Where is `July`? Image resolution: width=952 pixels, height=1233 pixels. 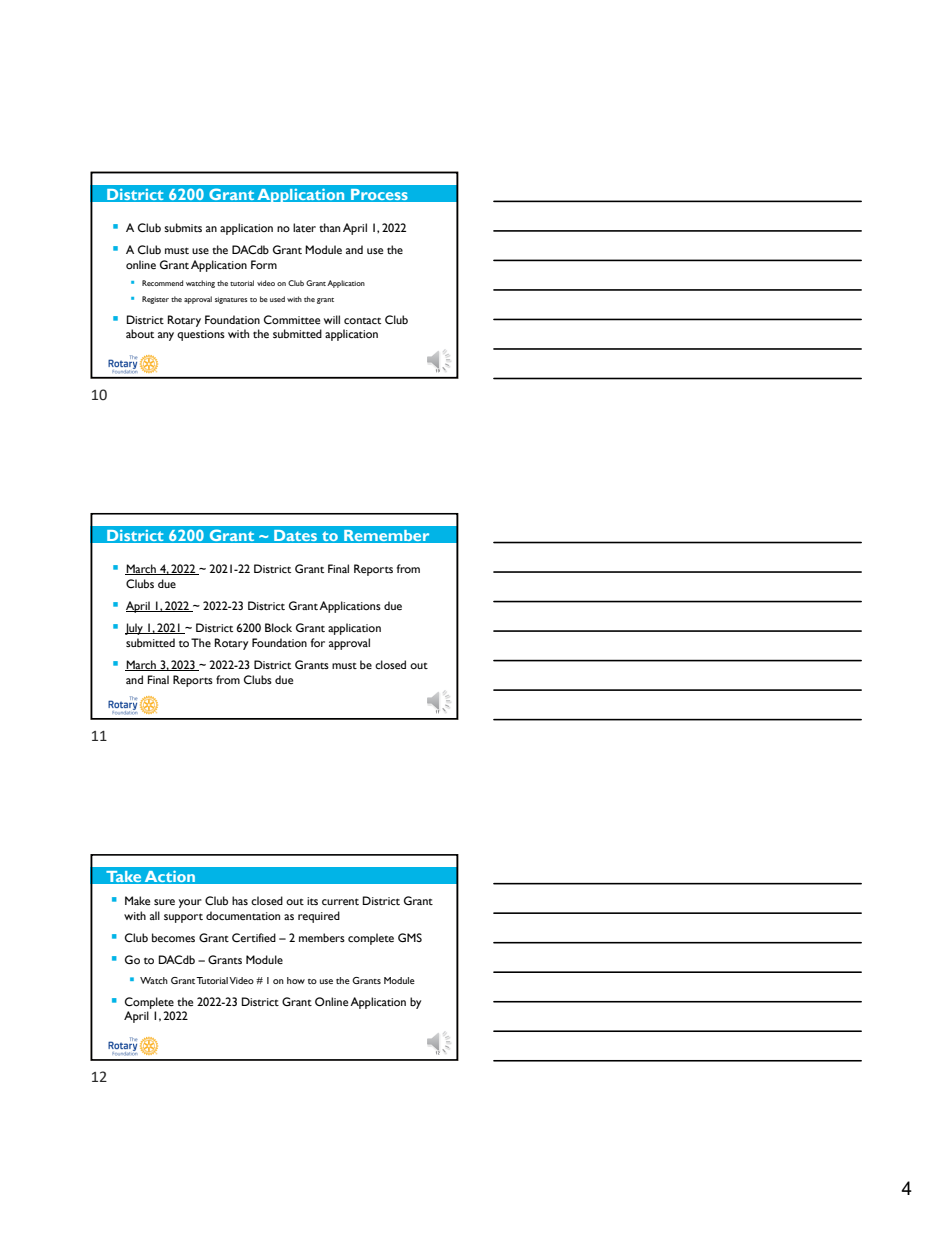 July is located at coordinates (135, 629).
